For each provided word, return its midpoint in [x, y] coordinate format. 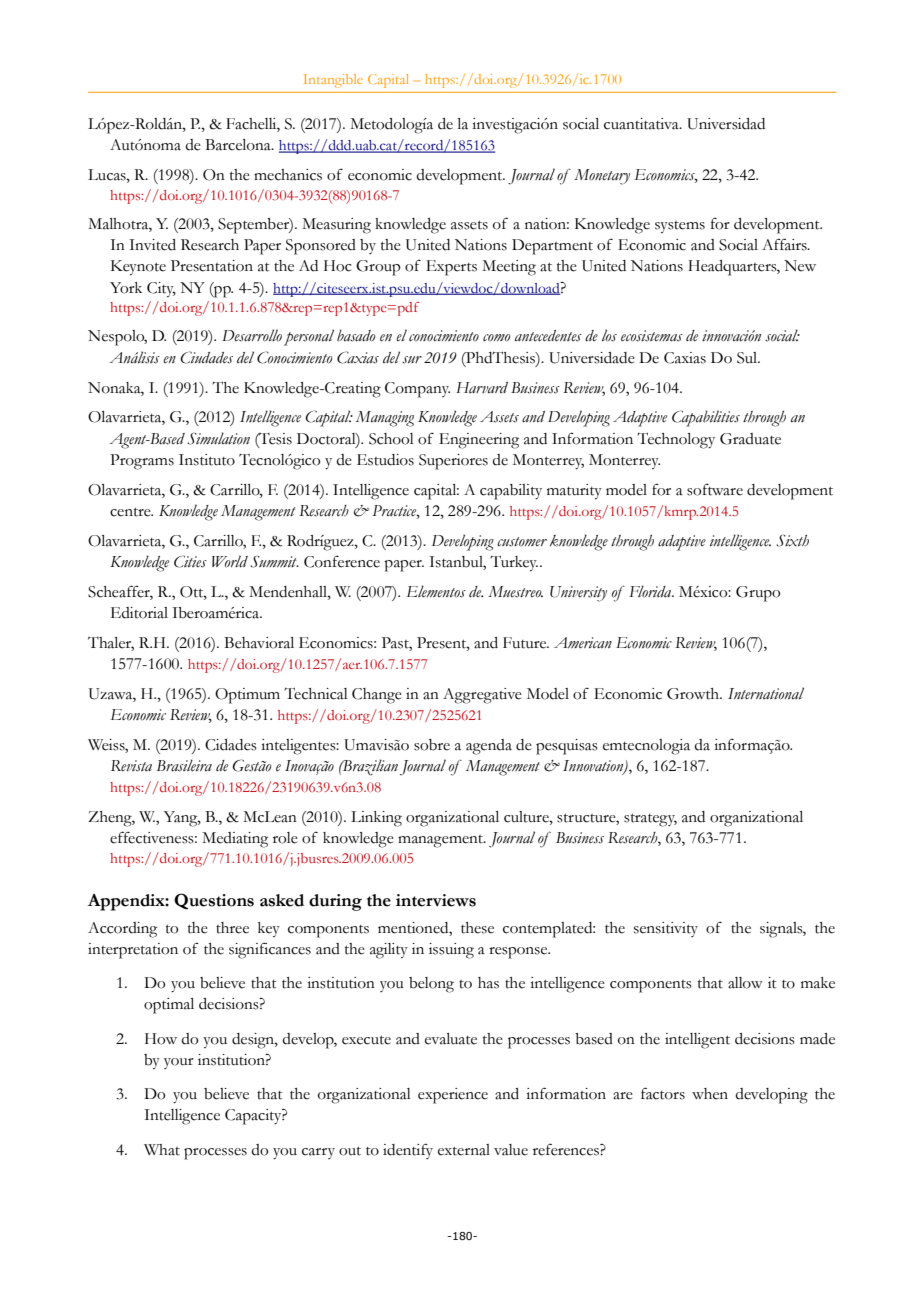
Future [526, 643]
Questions [214, 901]
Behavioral [259, 643]
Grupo [758, 594]
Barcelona [239, 145]
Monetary [602, 177]
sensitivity [666, 929]
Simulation [218, 438]
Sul [748, 358]
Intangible [333, 81]
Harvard [482, 388]
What [162, 1150]
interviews [436, 900]
